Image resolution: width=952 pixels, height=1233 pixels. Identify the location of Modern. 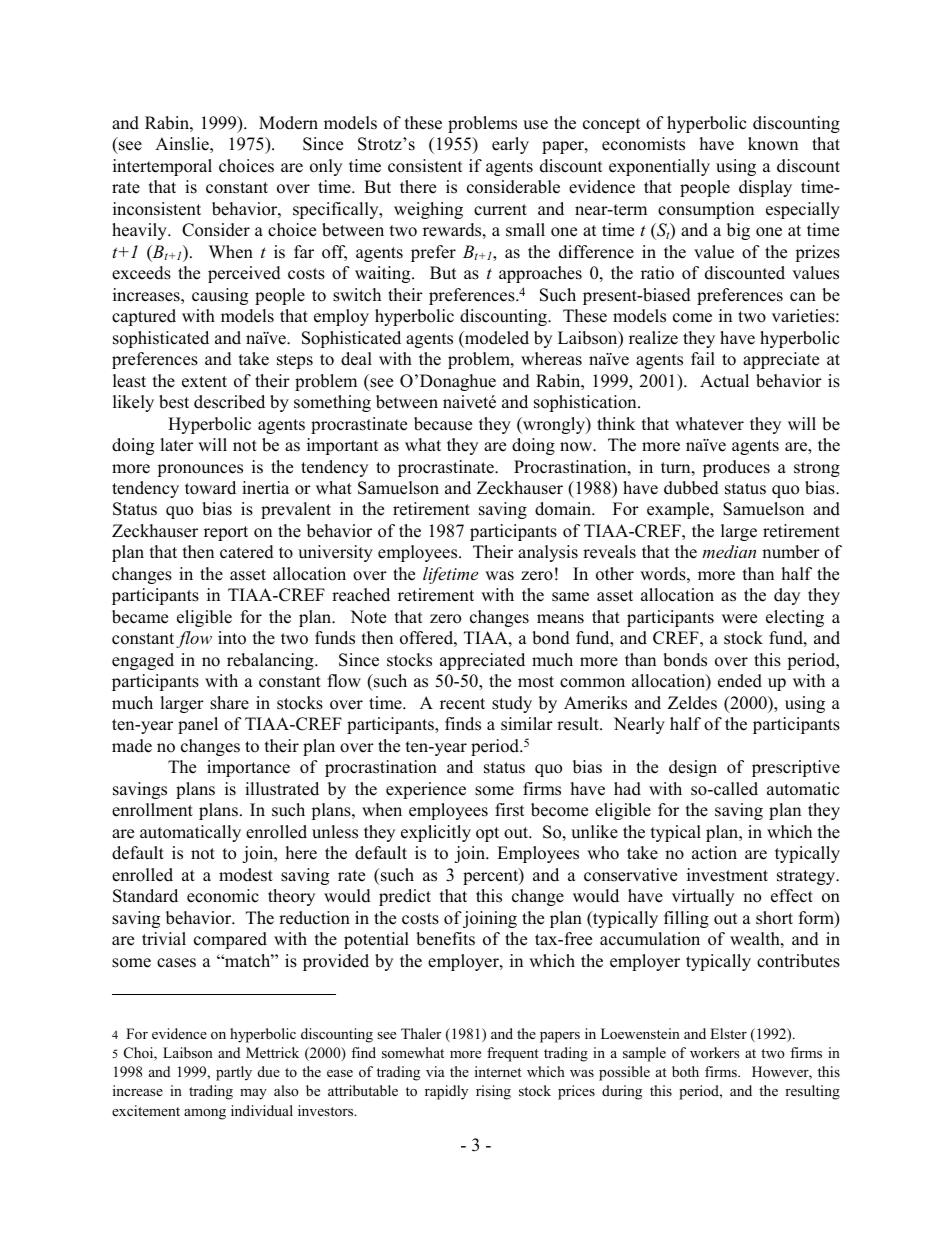
(288, 123).
